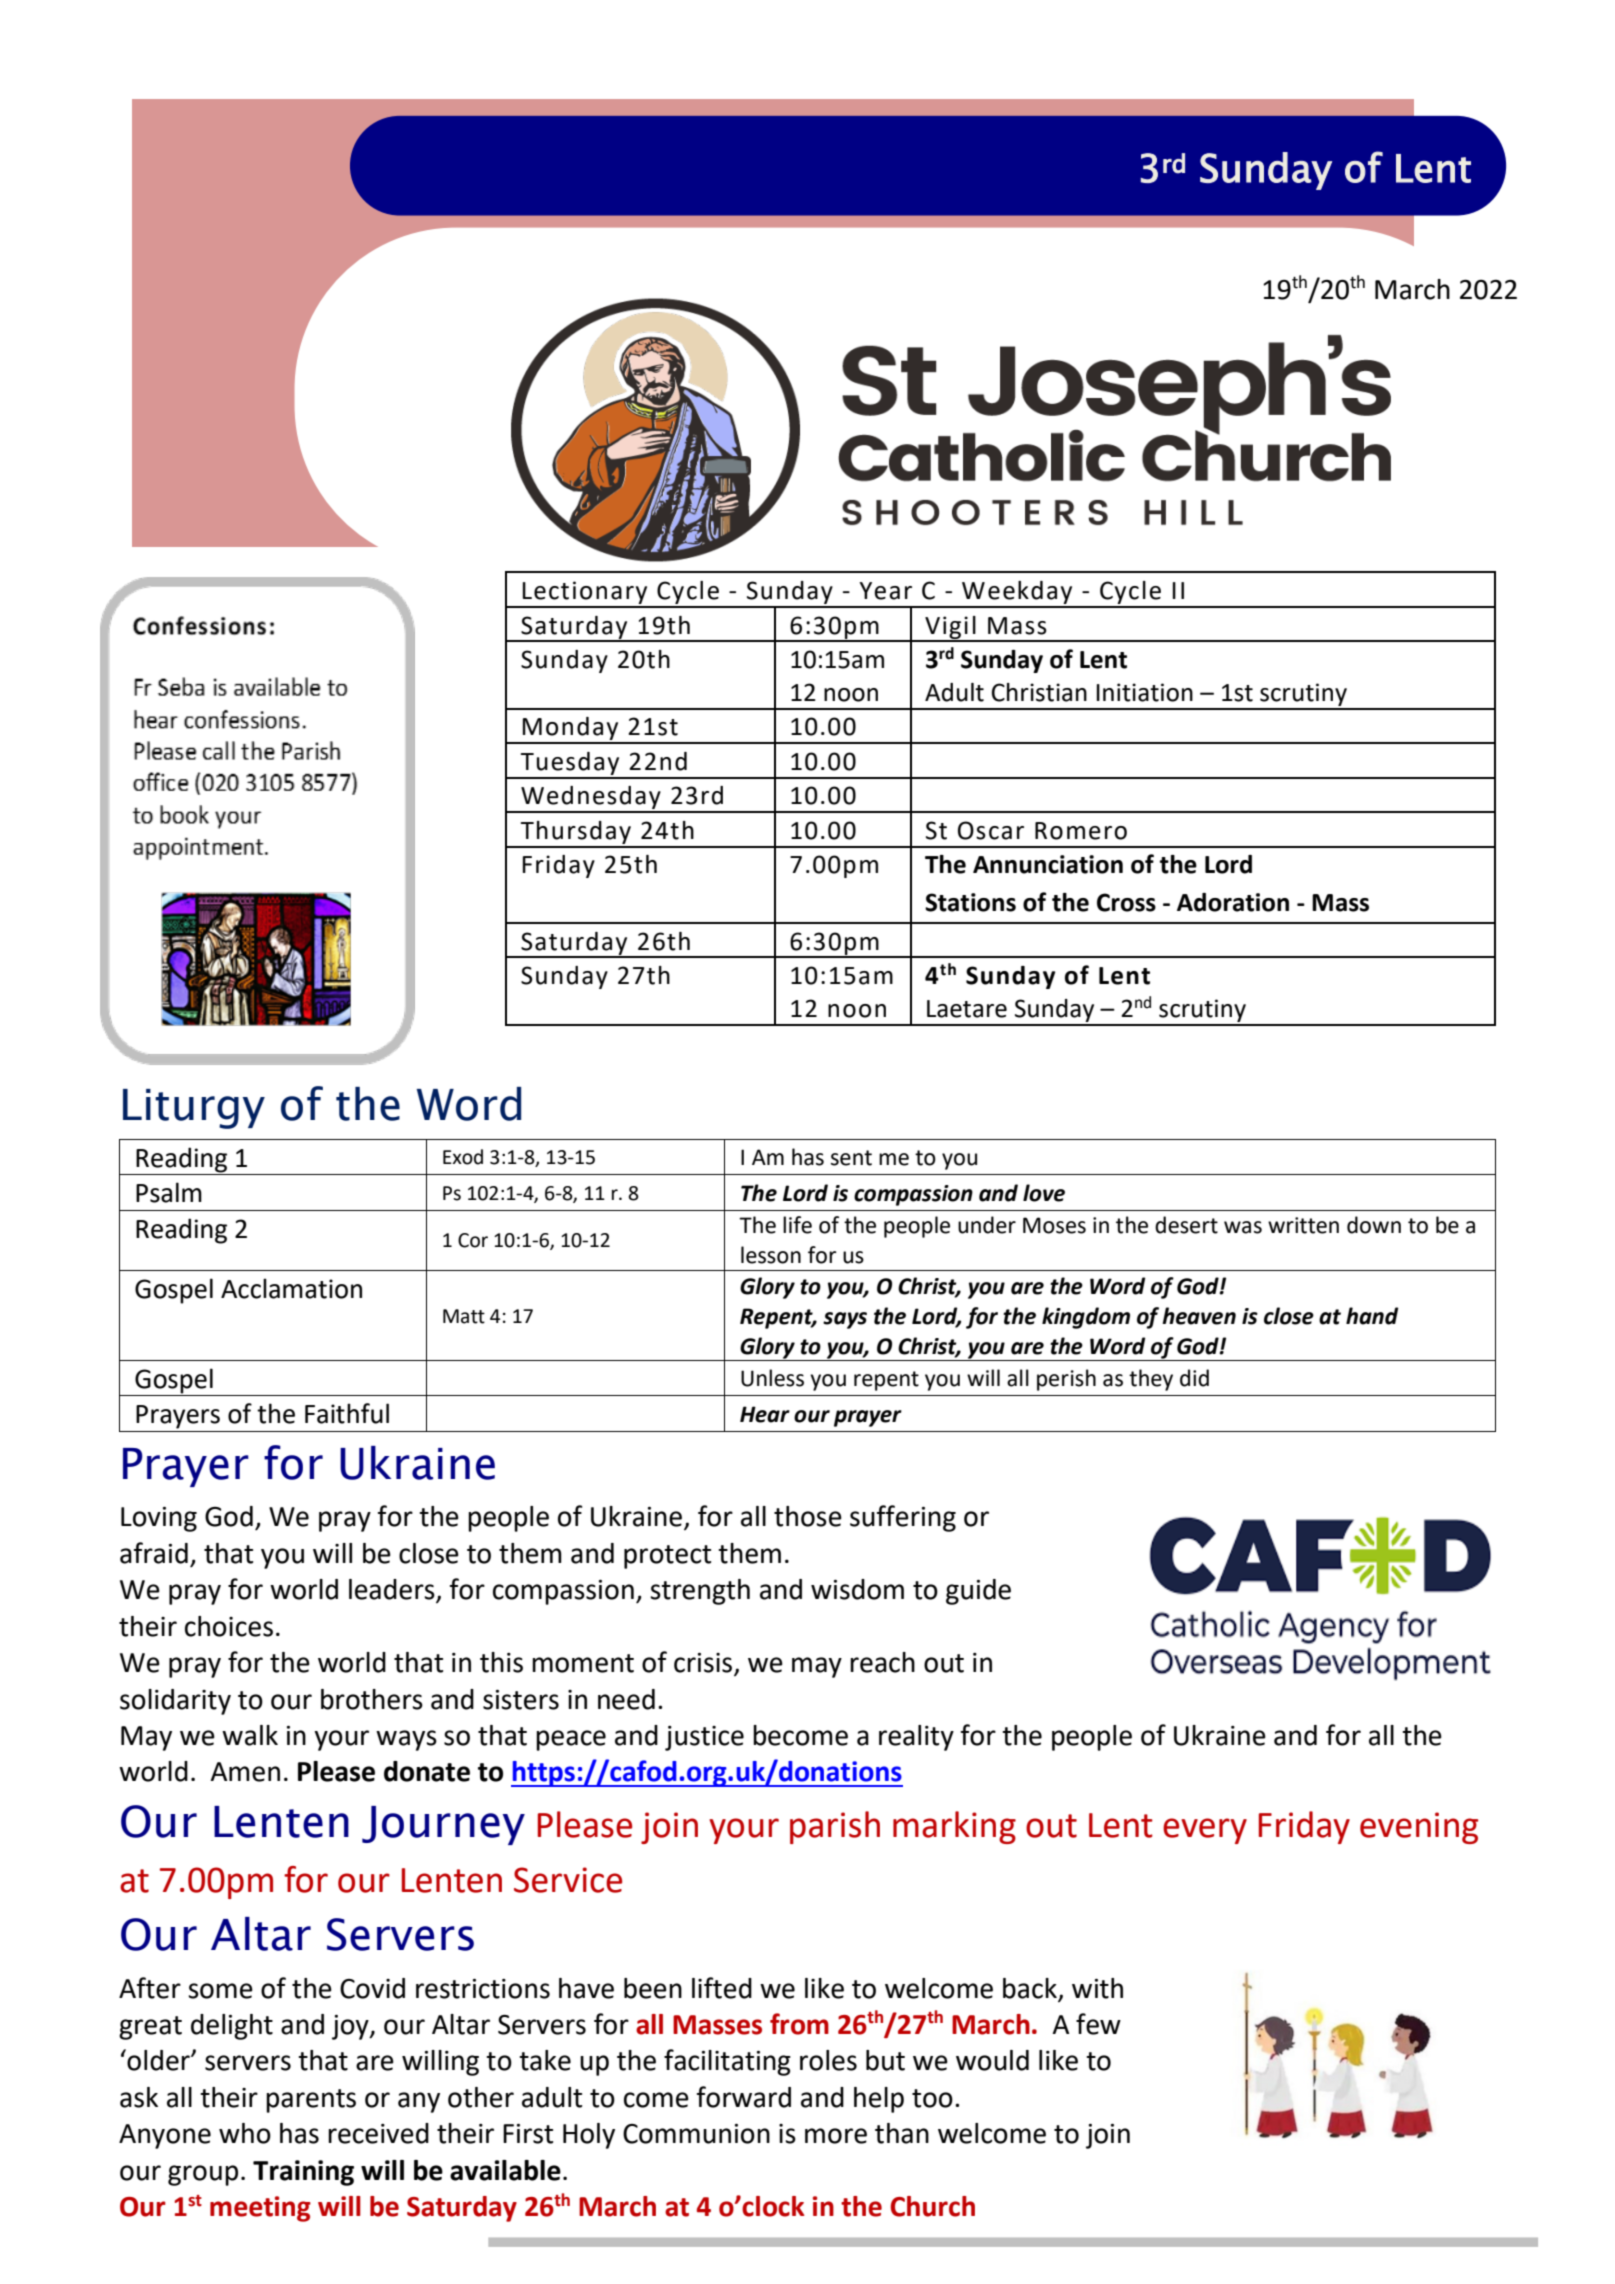 The width and height of the document is (1615, 2284). Describe the element at coordinates (1194, 1378) in the document. I see `did` at that location.
